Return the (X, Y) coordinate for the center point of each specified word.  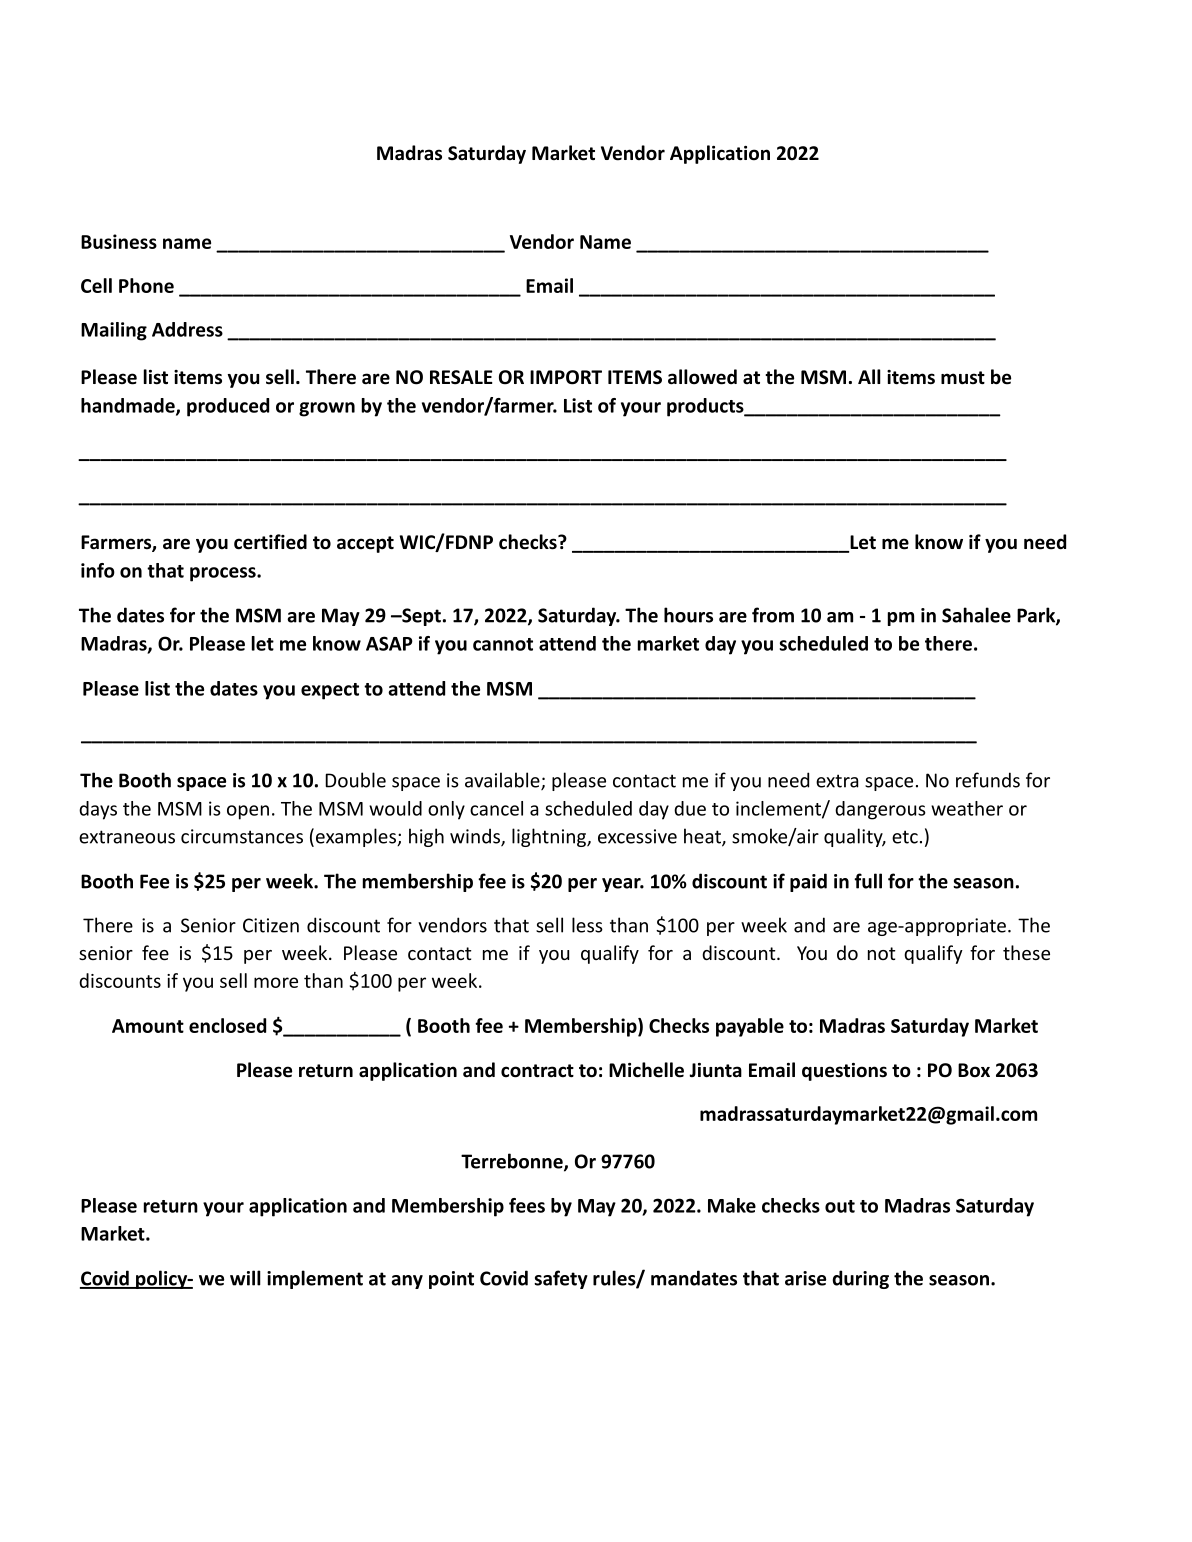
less (587, 925)
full (868, 881)
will (245, 1278)
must (963, 378)
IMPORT (566, 377)
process (224, 574)
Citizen (271, 925)
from (773, 615)
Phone (146, 285)
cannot (503, 644)
